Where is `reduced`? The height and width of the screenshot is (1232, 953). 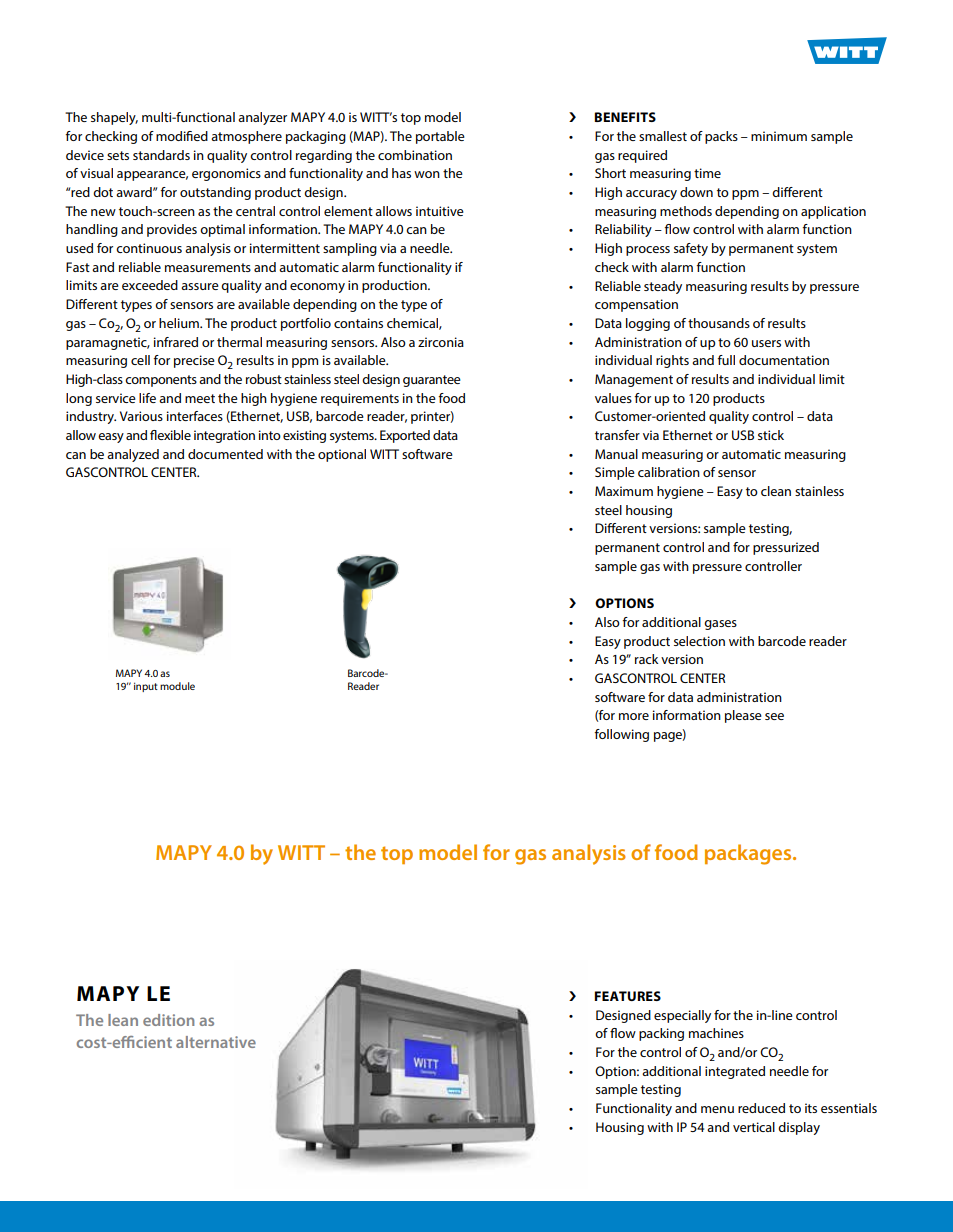
reduced is located at coordinates (761, 1108).
